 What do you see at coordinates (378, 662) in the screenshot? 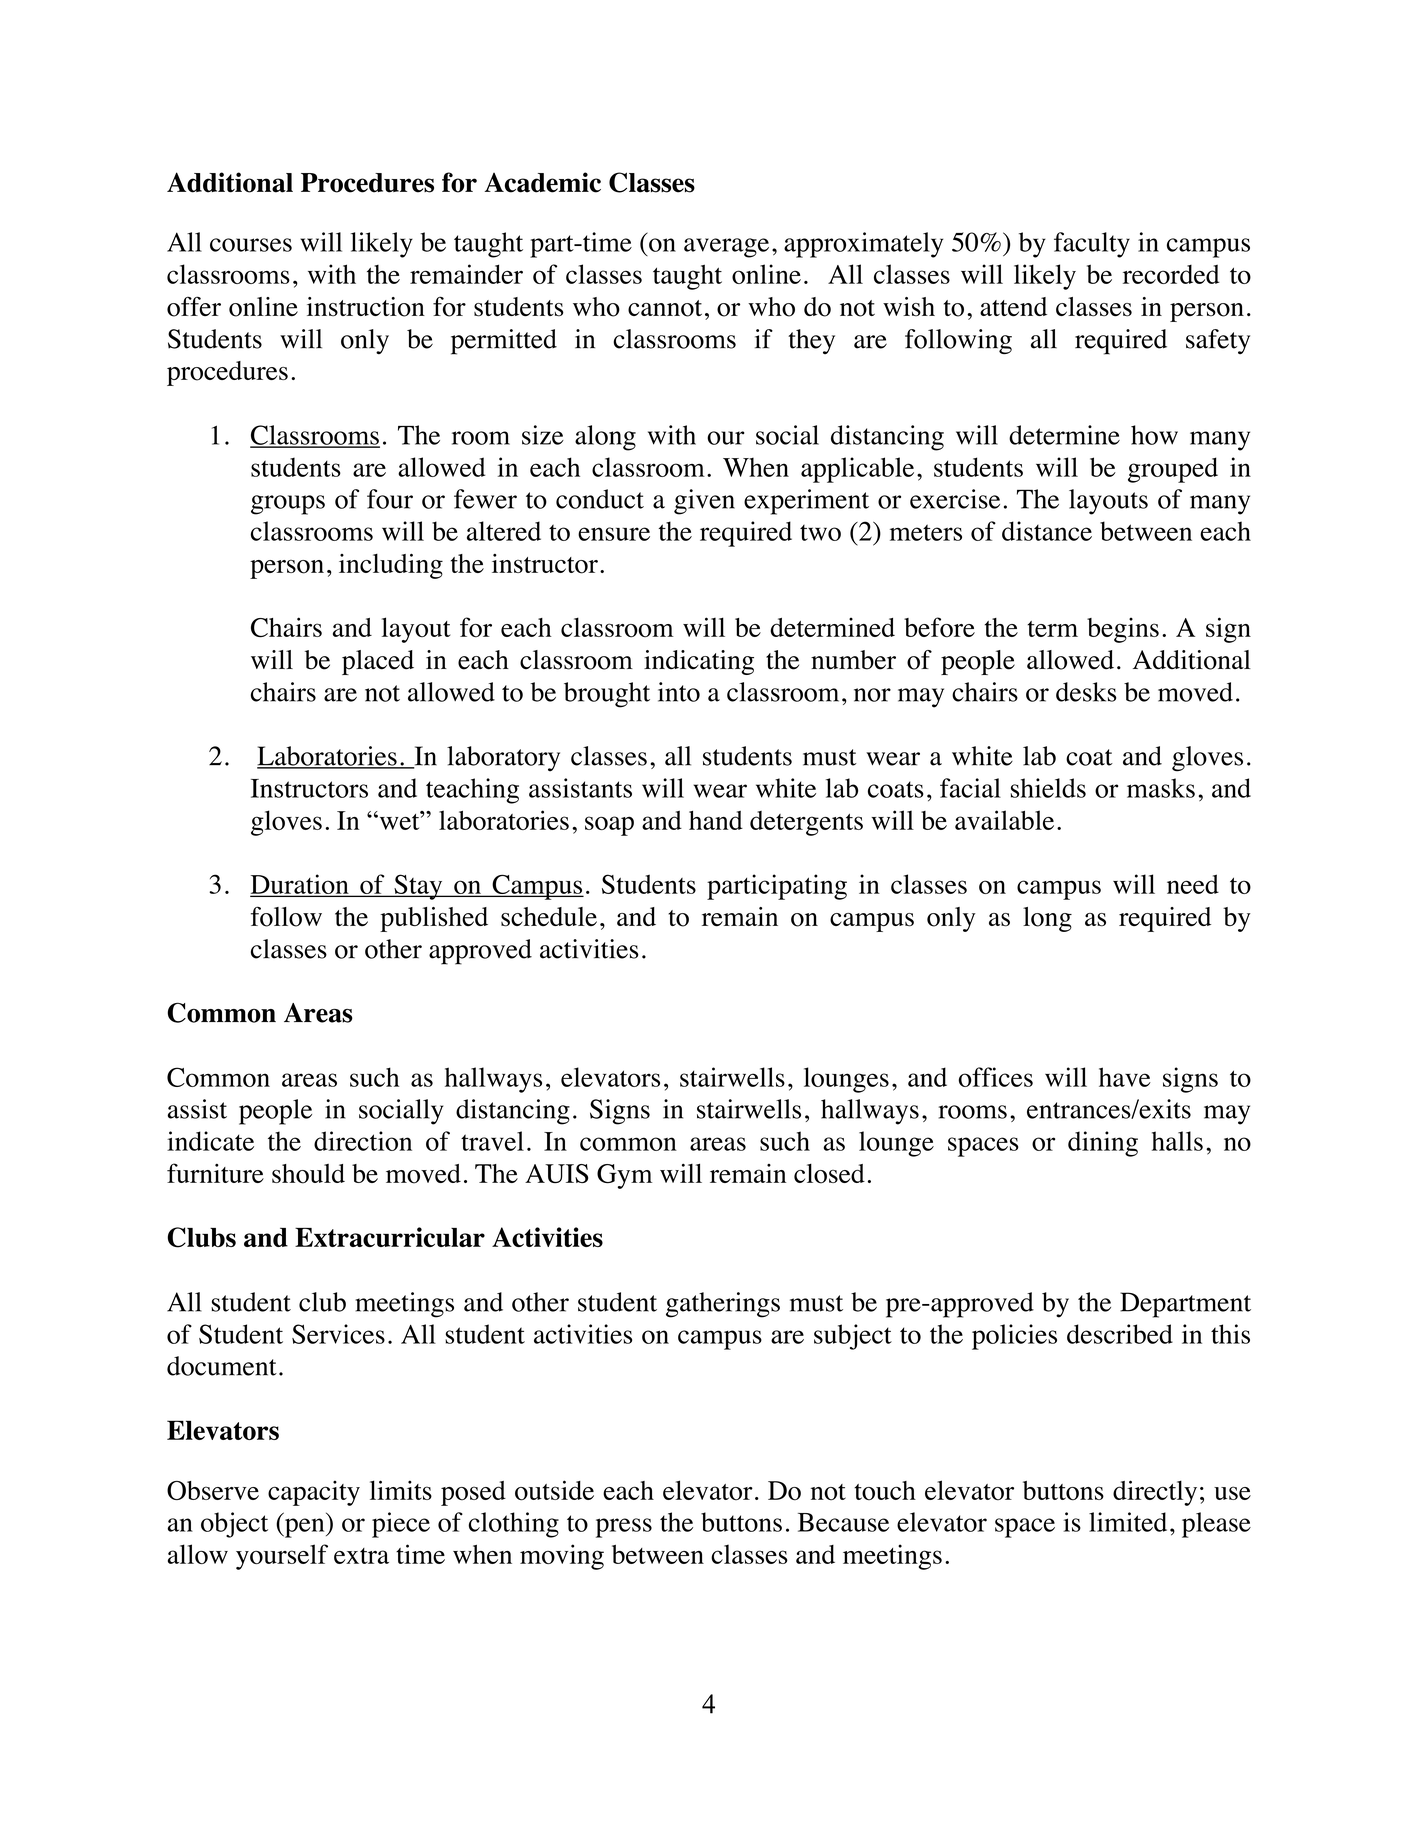
I see `placed` at bounding box center [378, 662].
